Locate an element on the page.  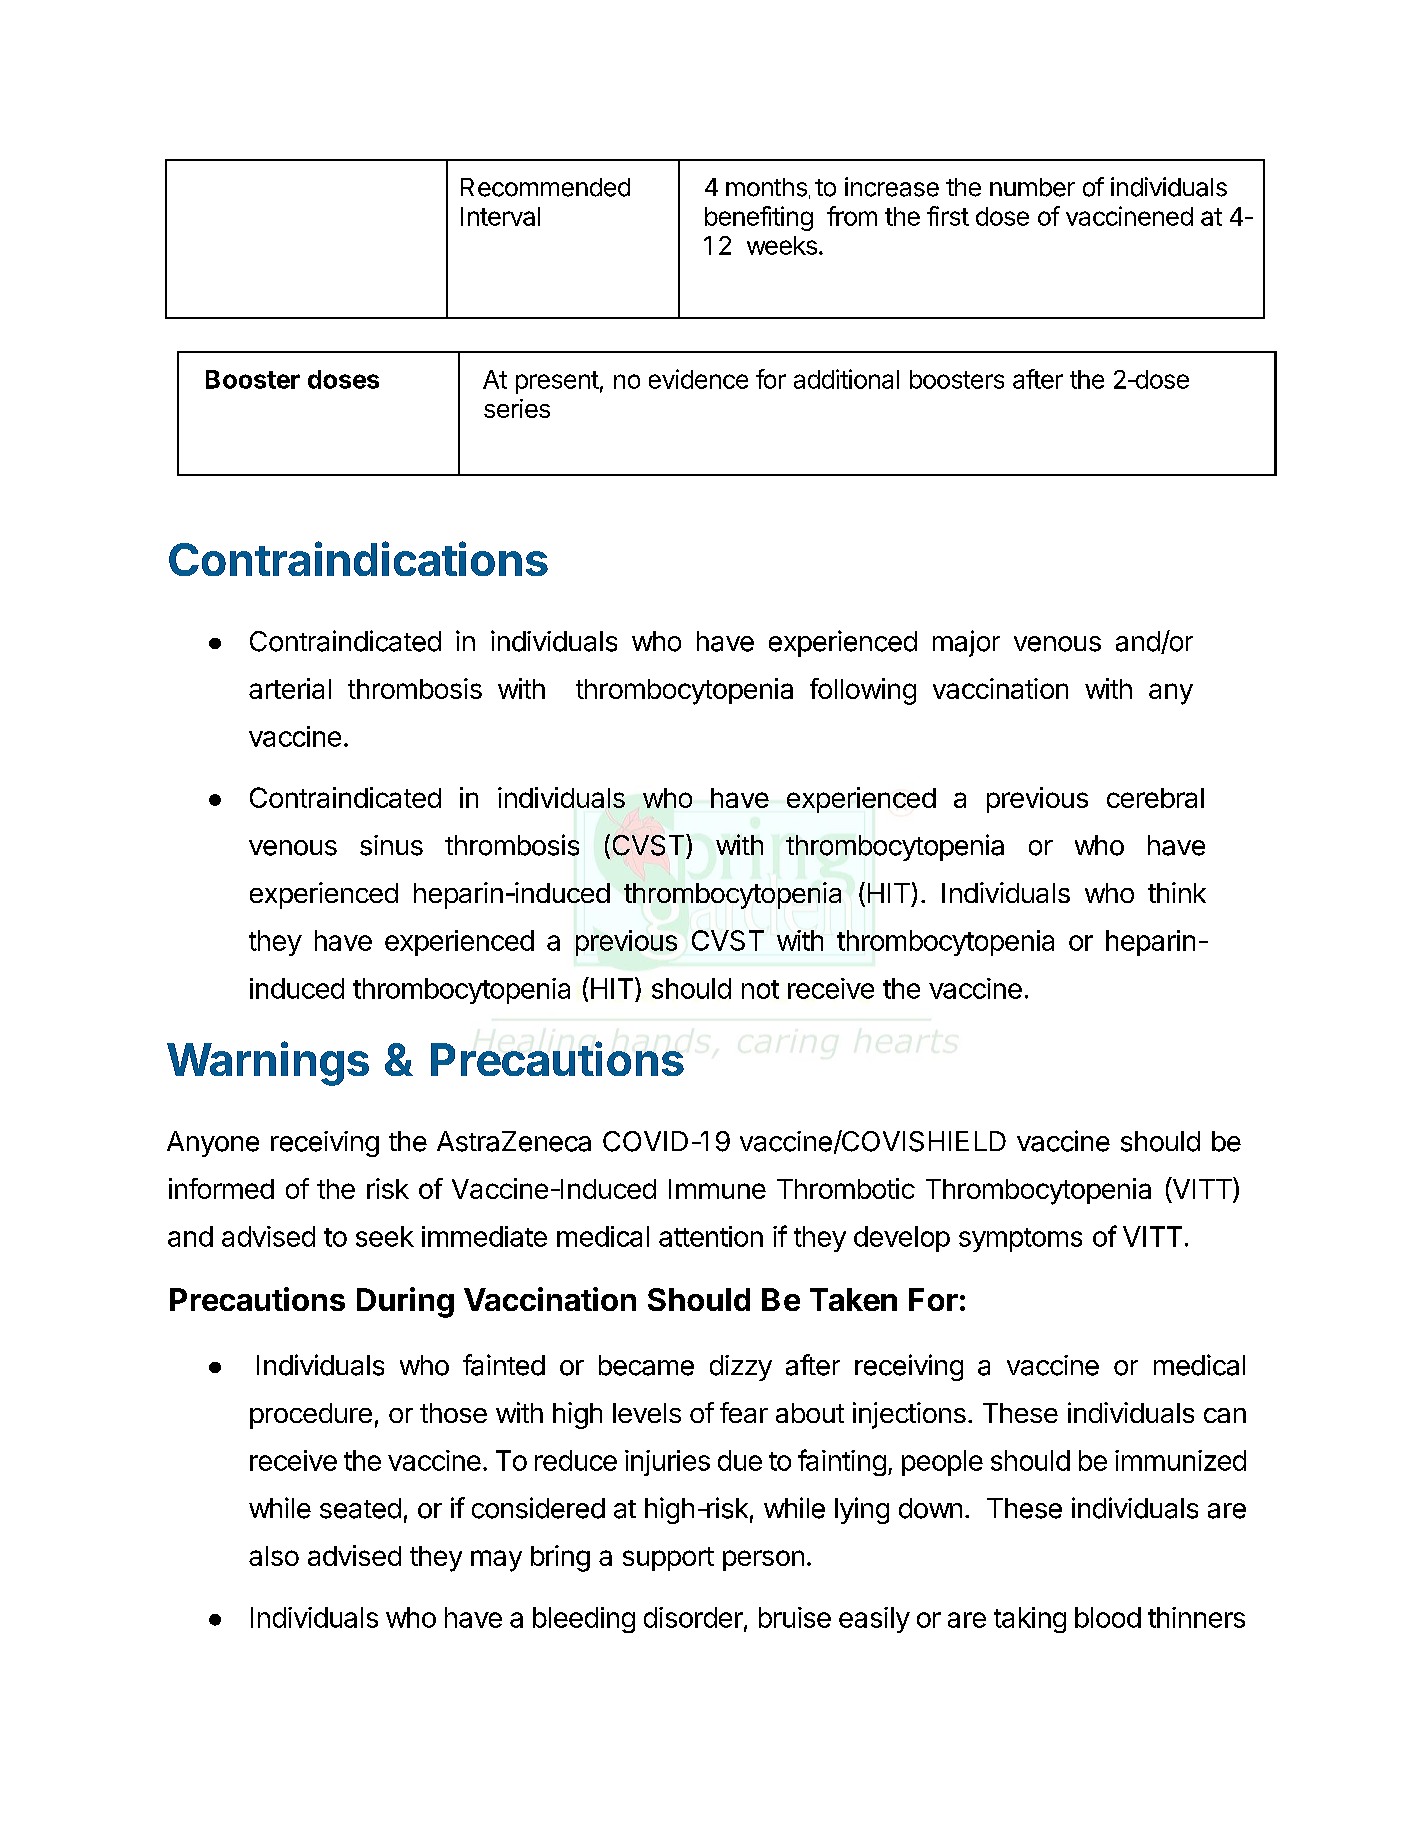
Interval is located at coordinates (500, 216).
